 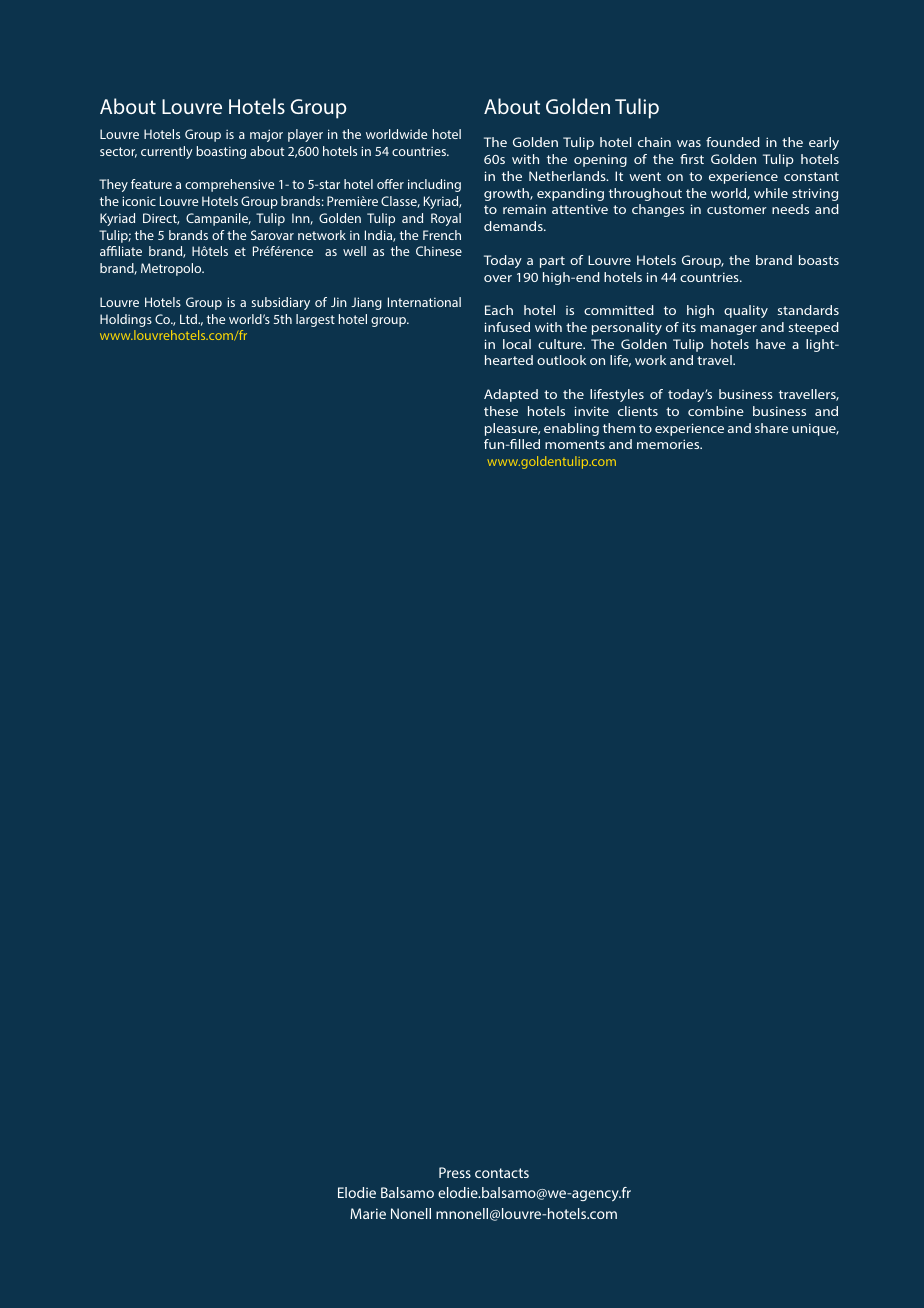 What do you see at coordinates (771, 428) in the document?
I see `share` at bounding box center [771, 428].
